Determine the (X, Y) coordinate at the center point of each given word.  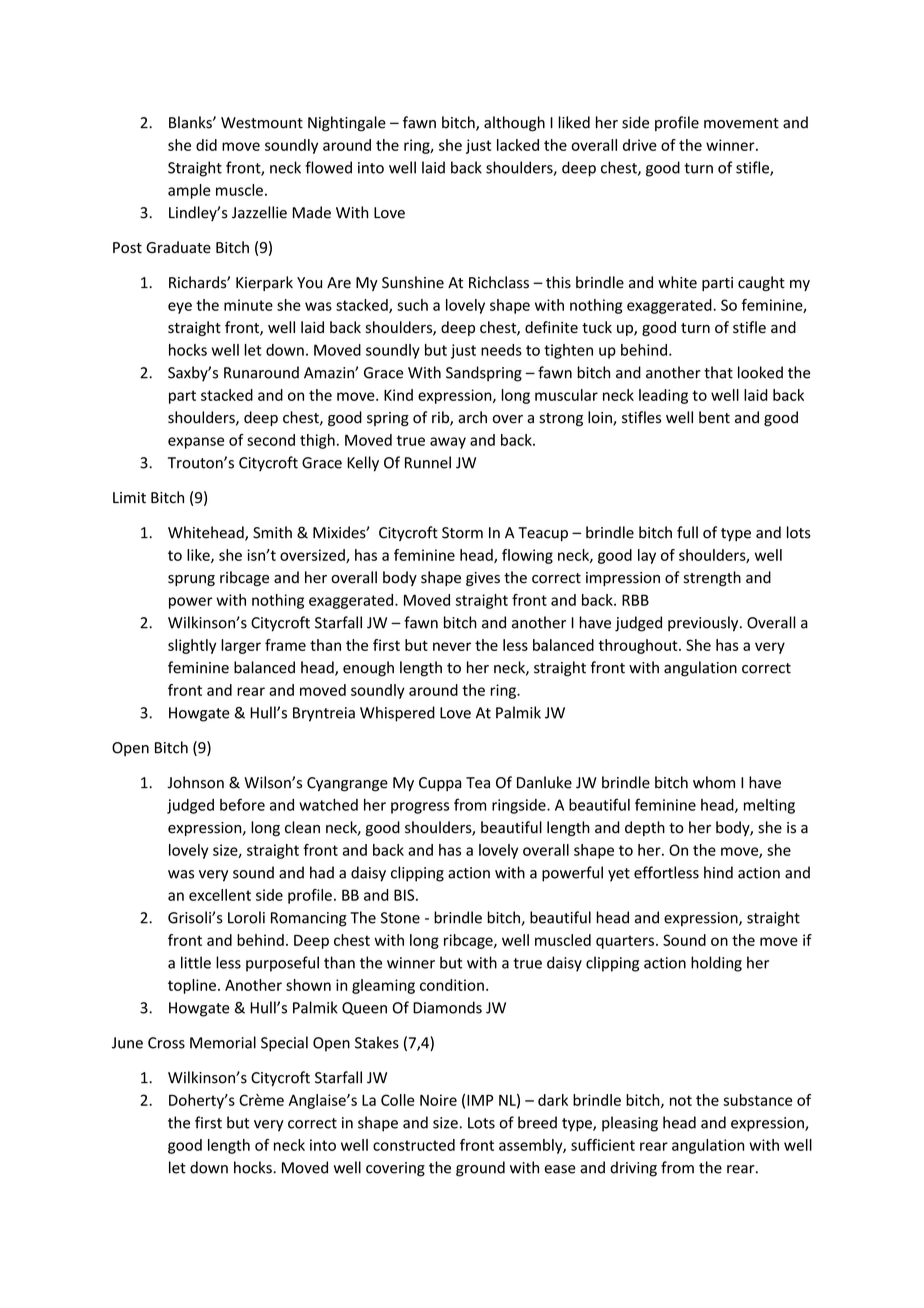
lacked (518, 145)
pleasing (630, 1124)
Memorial (223, 1042)
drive (640, 145)
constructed (414, 1145)
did (206, 145)
